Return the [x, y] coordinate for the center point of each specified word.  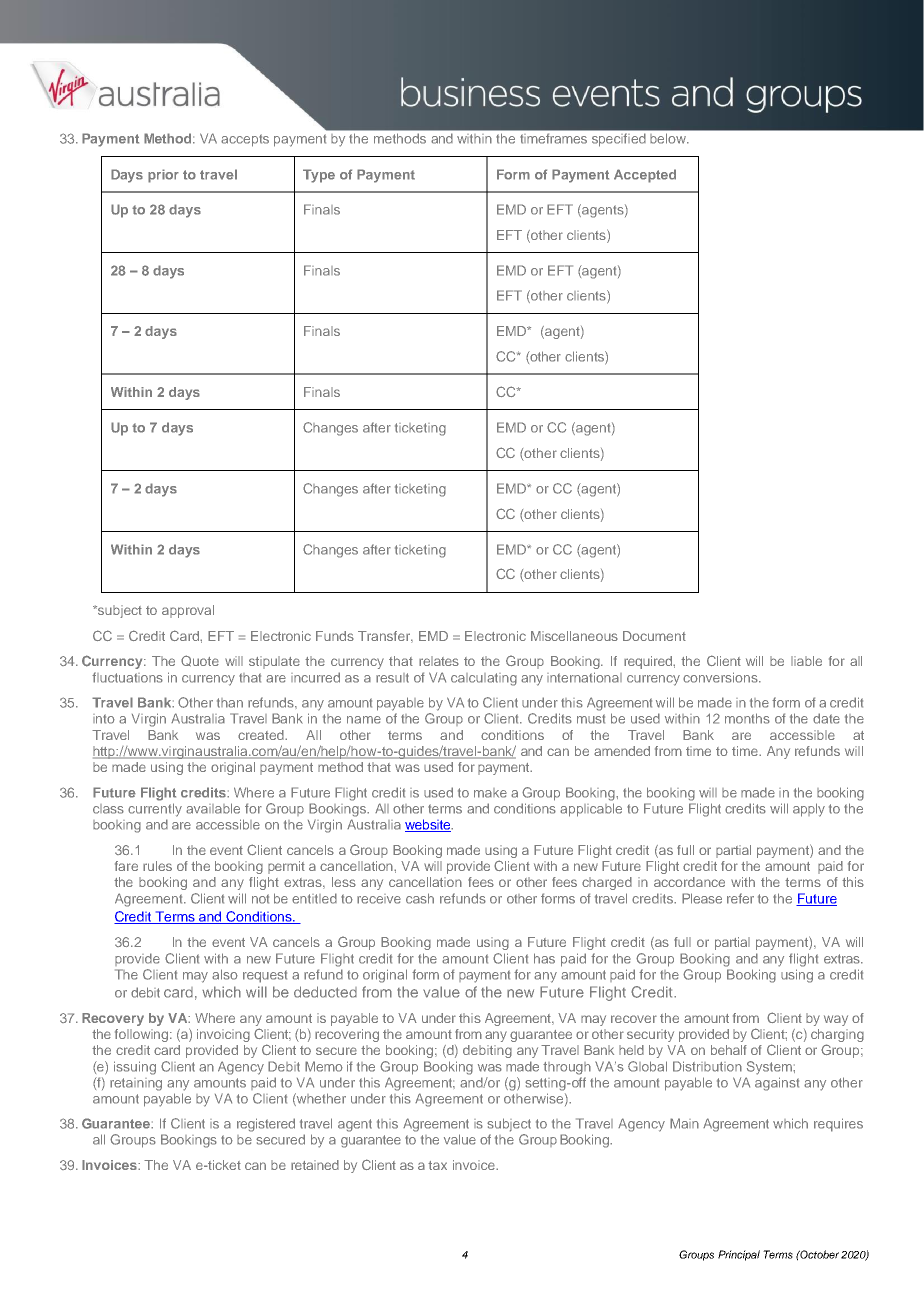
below [669, 138]
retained [315, 1165]
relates [439, 661]
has [544, 958]
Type [319, 176]
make [490, 793]
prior [163, 176]
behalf [729, 1050]
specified [618, 140]
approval [188, 611]
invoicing [223, 1035]
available [213, 808]
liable [806, 661]
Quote [200, 661]
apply [809, 810]
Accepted [645, 176]
